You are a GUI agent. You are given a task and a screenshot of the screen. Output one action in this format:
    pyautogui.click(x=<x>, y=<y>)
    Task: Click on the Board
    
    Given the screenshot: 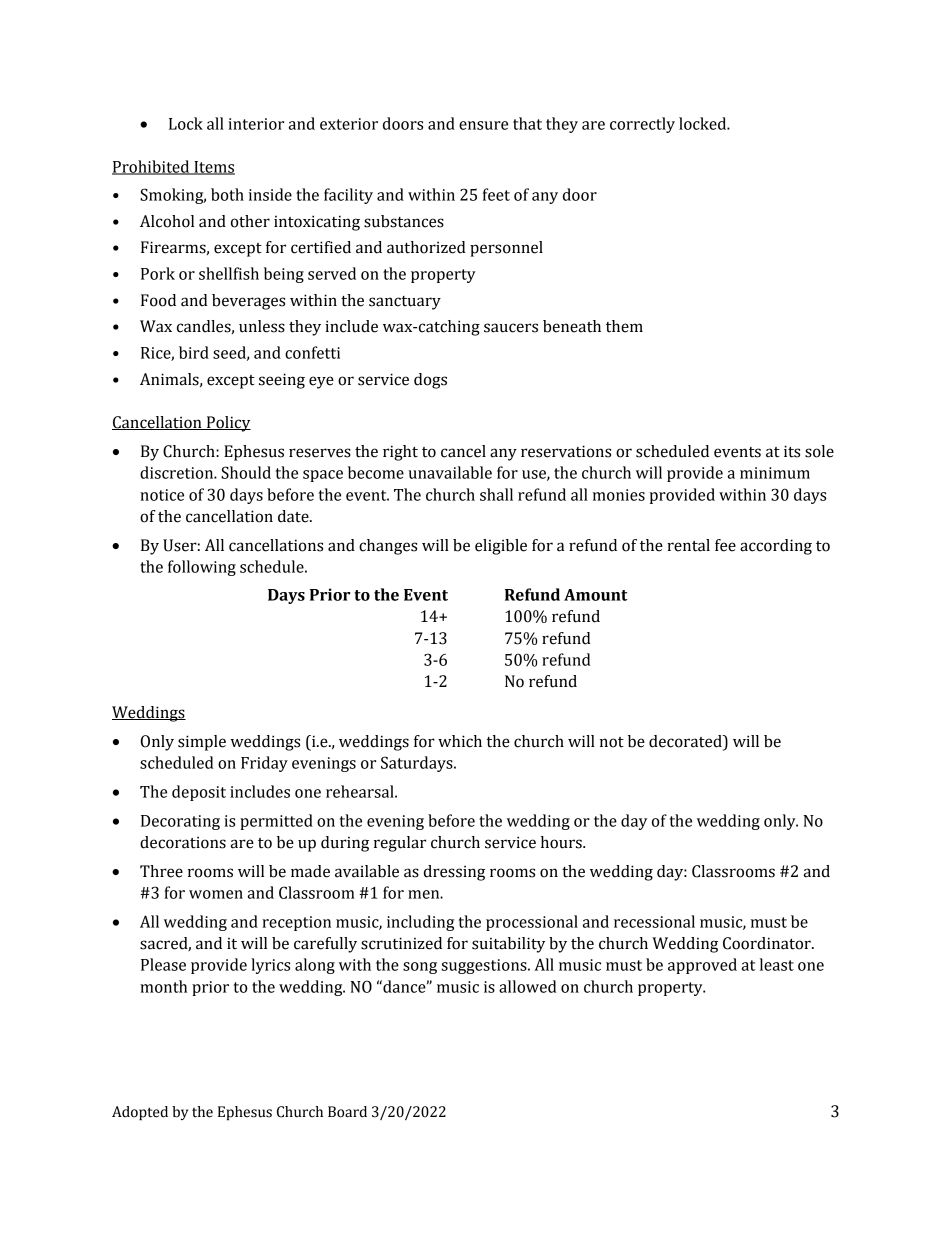 What is the action you would take?
    pyautogui.click(x=347, y=1112)
